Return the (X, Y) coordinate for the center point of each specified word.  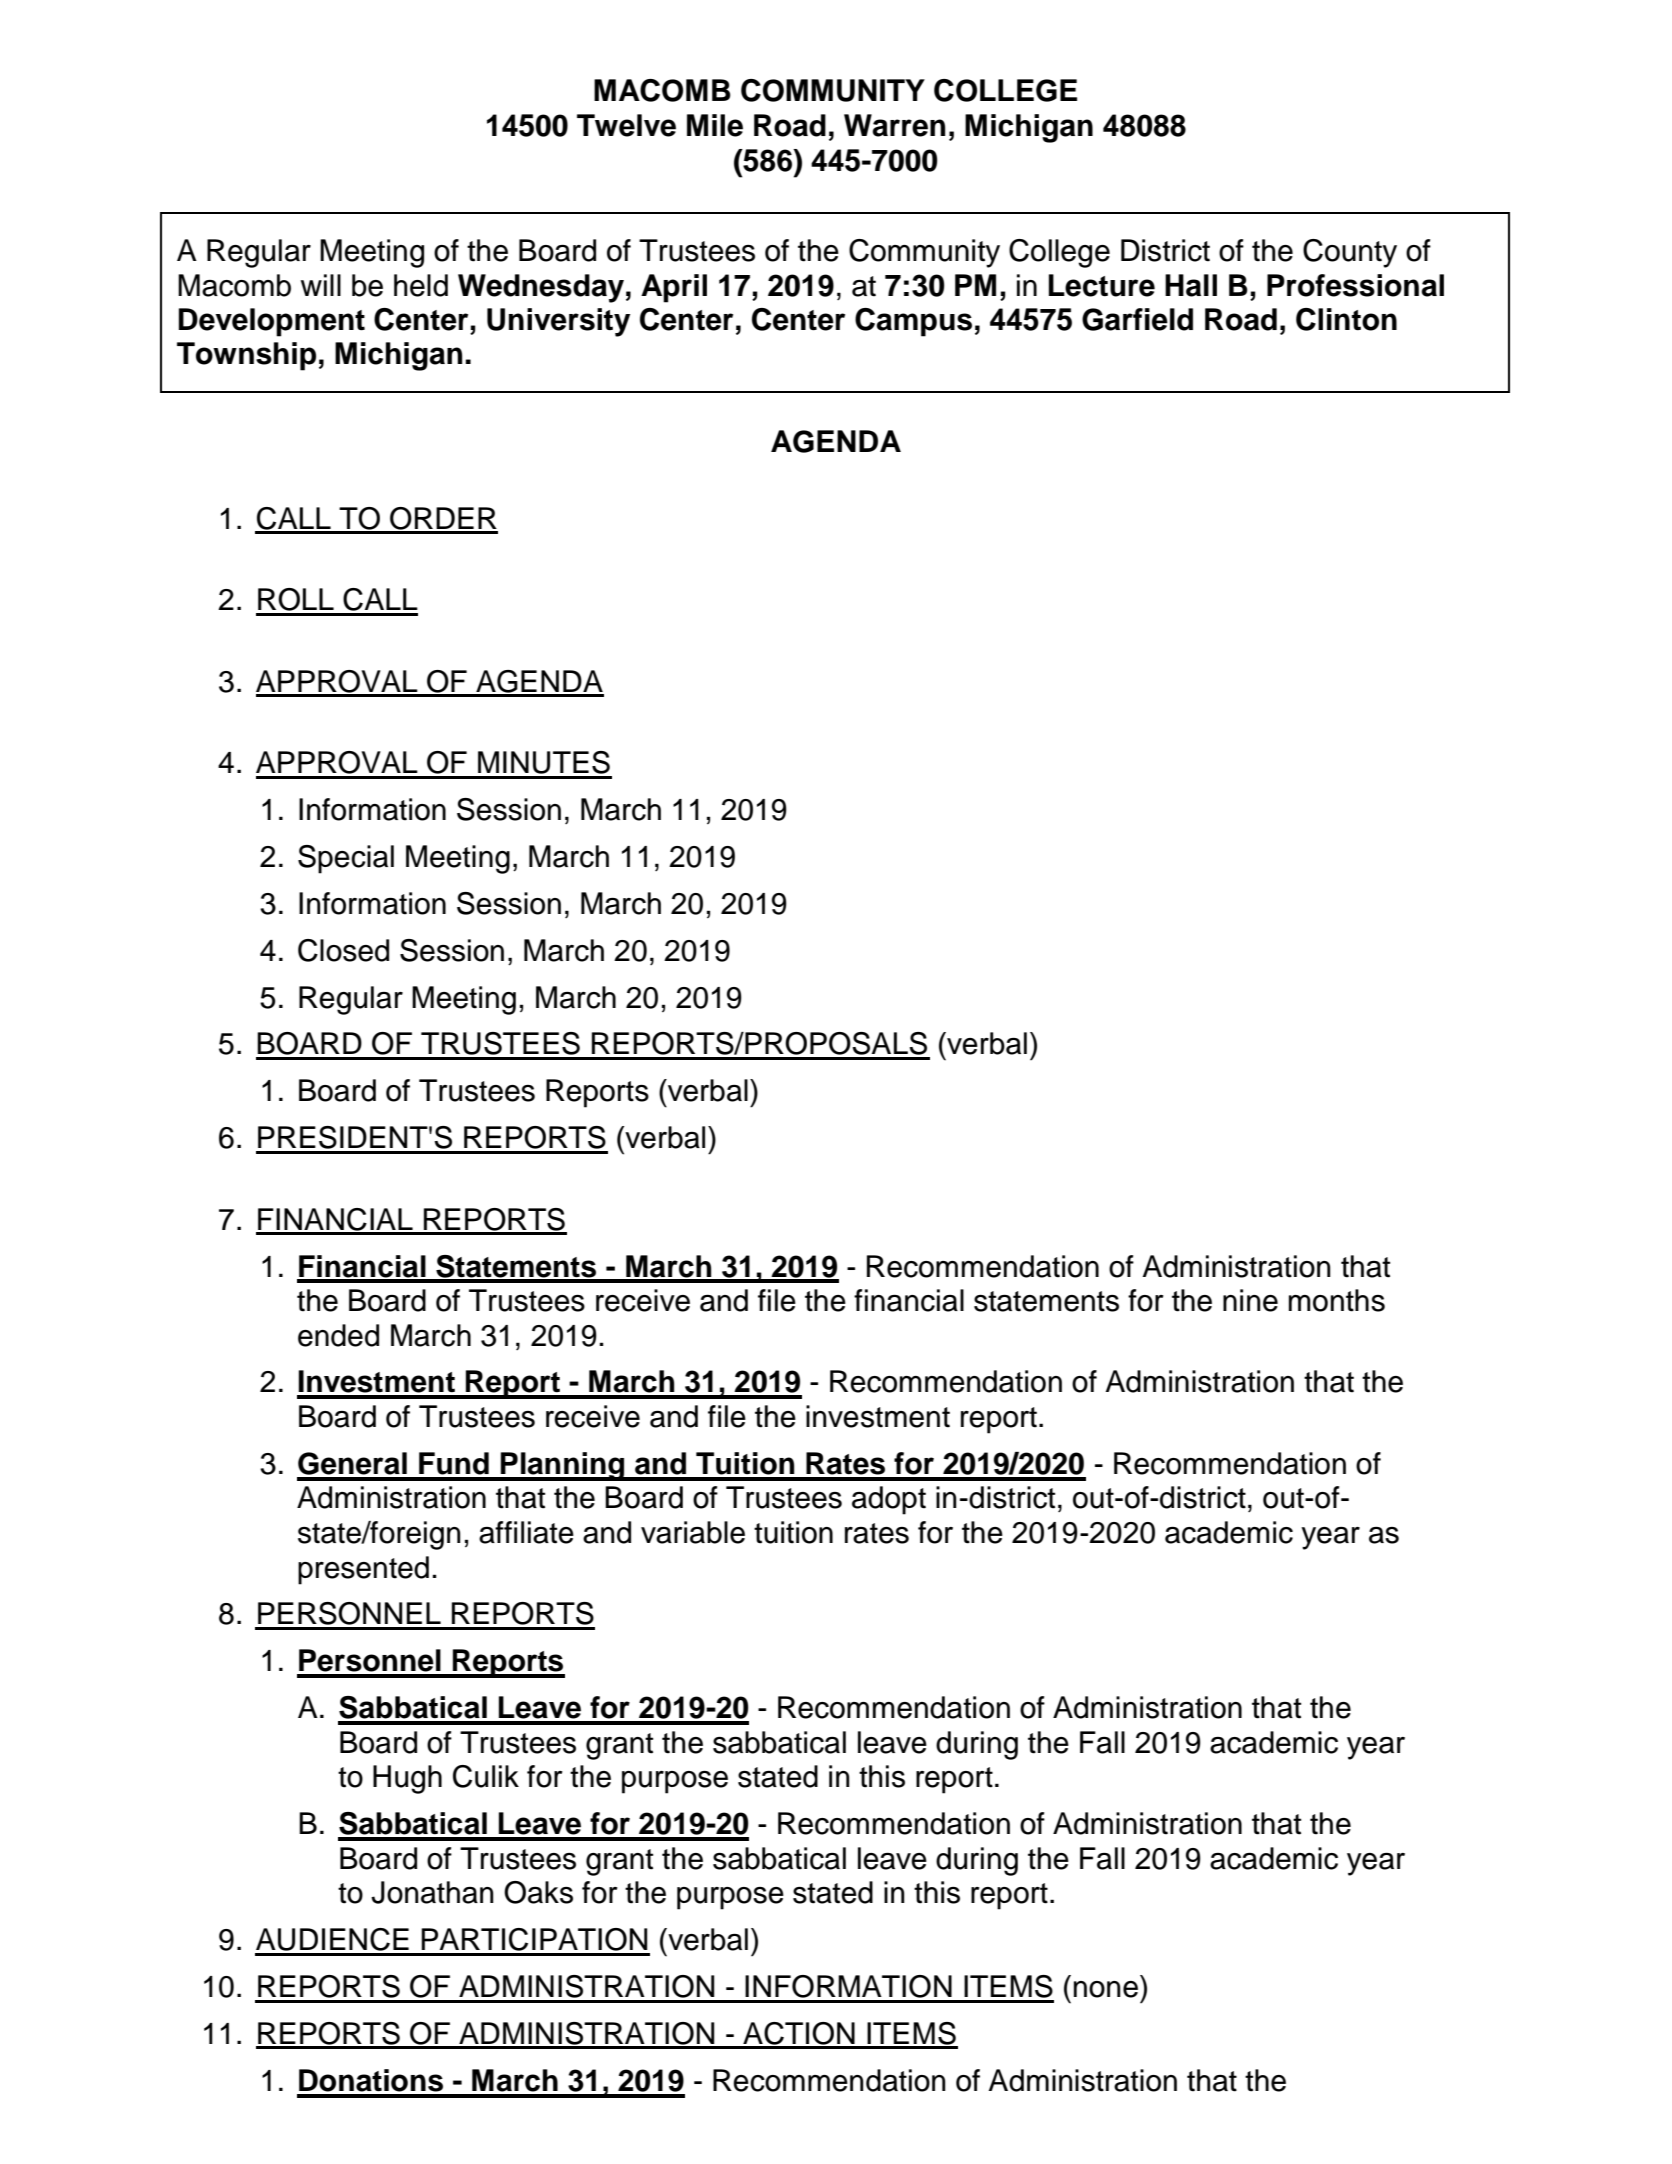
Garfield (1137, 319)
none (1106, 1989)
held (421, 285)
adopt (889, 1500)
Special (346, 859)
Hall (1191, 285)
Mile (715, 125)
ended (338, 1335)
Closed (343, 950)
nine (1250, 1300)
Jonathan (432, 1892)
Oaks (538, 1892)
